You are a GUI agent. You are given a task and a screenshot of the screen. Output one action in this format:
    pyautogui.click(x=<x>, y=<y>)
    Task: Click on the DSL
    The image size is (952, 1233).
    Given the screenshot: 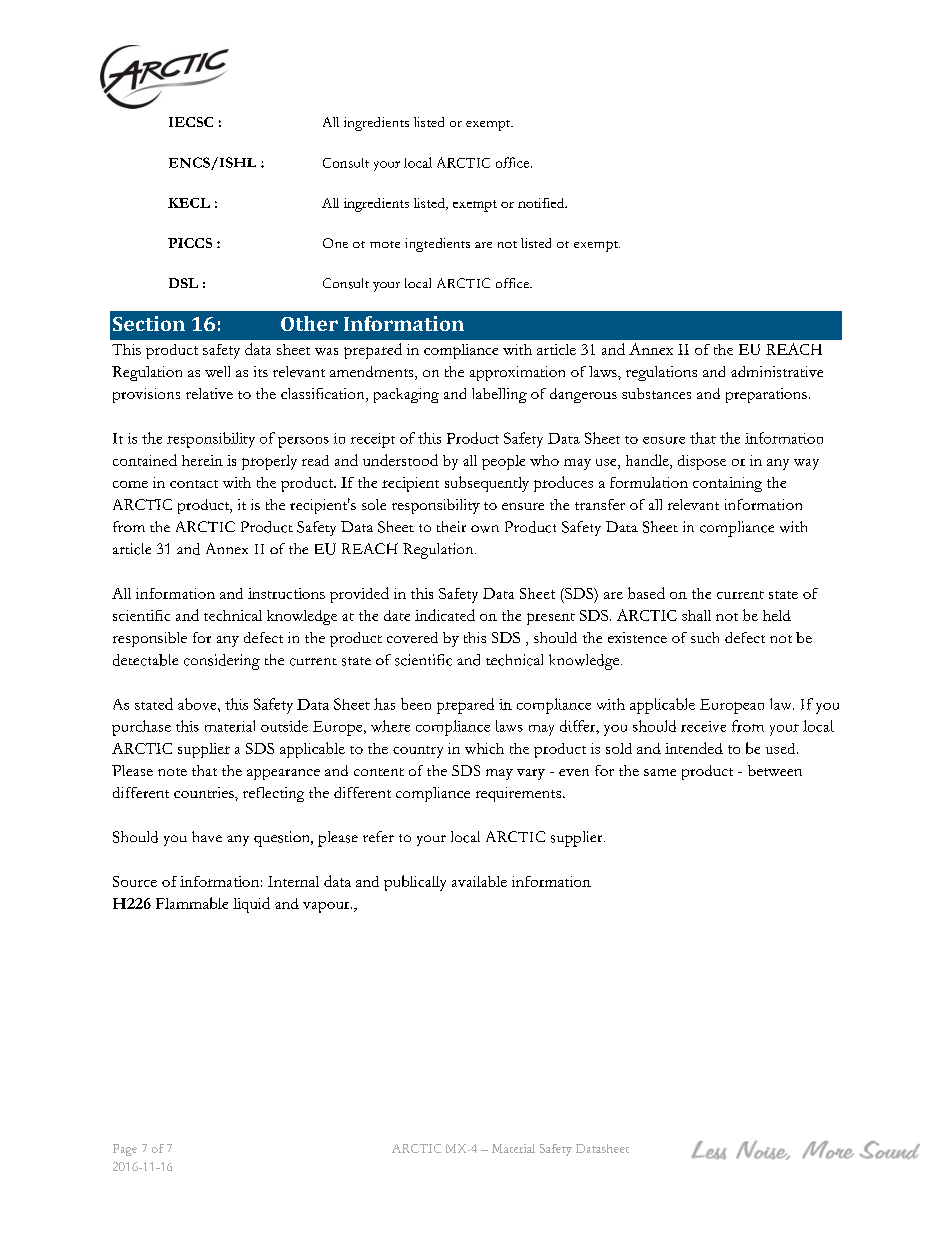 What is the action you would take?
    pyautogui.click(x=183, y=283)
